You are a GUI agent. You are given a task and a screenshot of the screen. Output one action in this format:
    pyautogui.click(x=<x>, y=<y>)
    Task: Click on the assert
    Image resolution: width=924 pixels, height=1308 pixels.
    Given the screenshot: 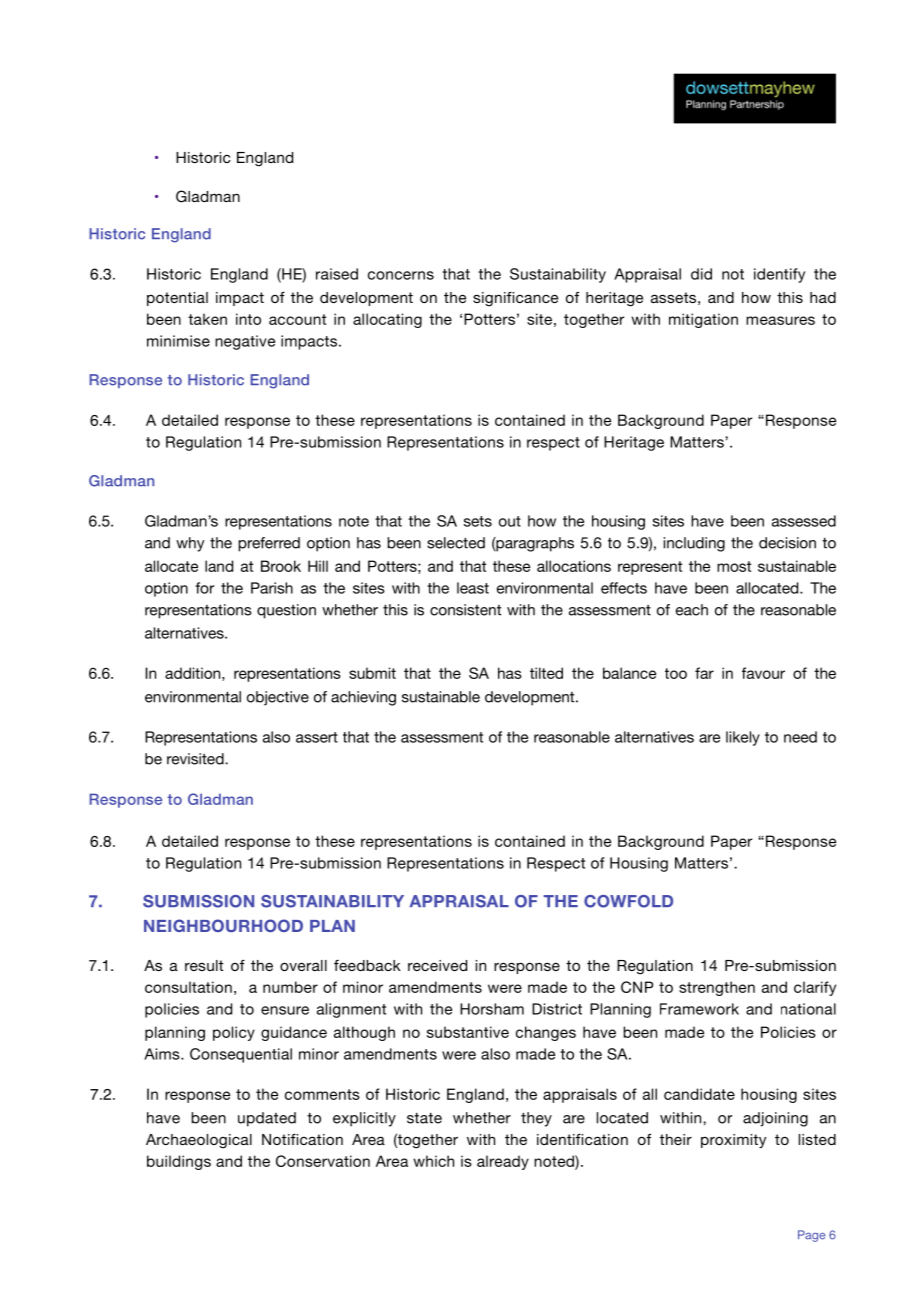 What is the action you would take?
    pyautogui.click(x=317, y=737)
